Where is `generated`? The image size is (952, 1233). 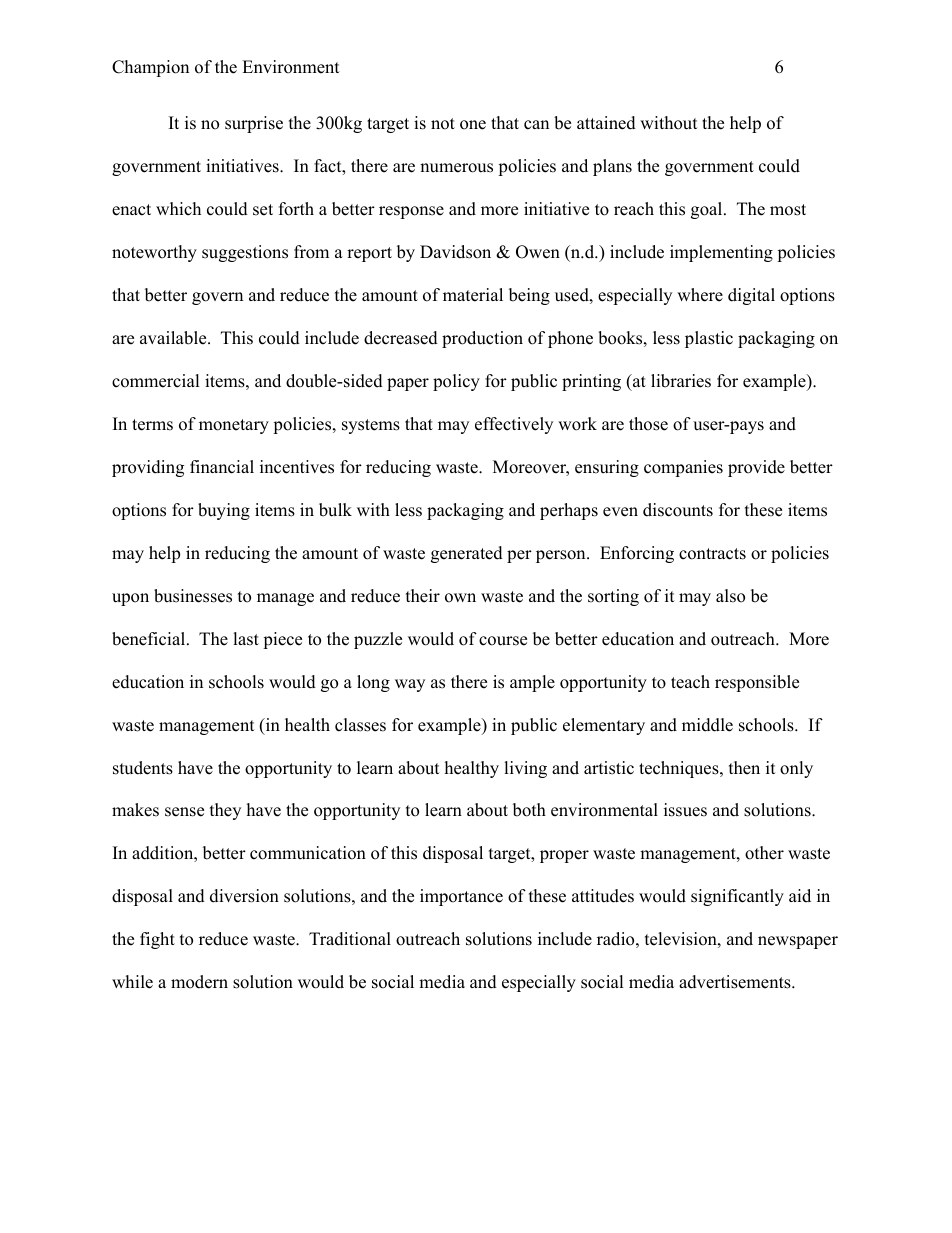 generated is located at coordinates (467, 554).
